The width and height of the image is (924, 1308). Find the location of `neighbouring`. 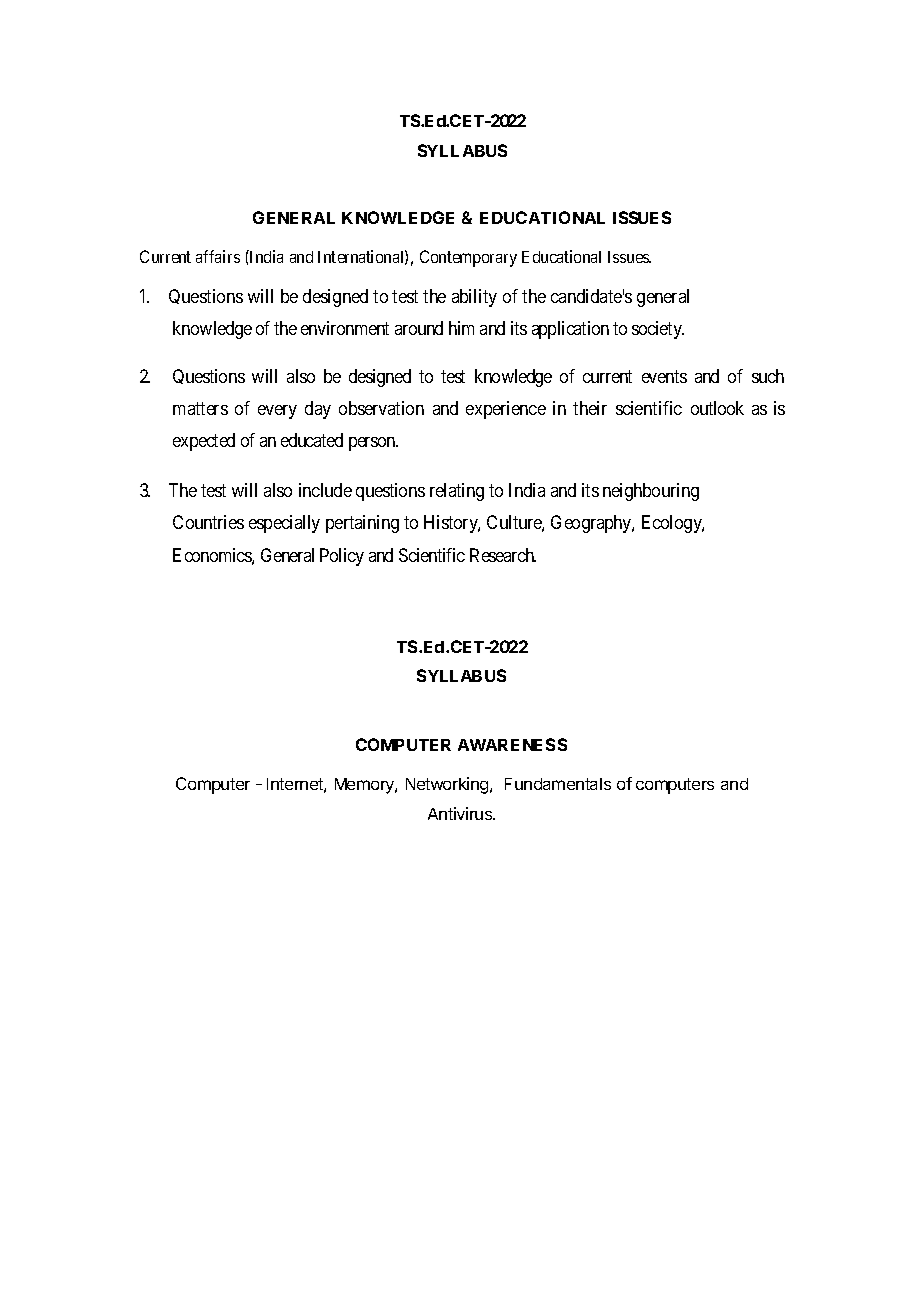

neighbouring is located at coordinates (651, 492).
